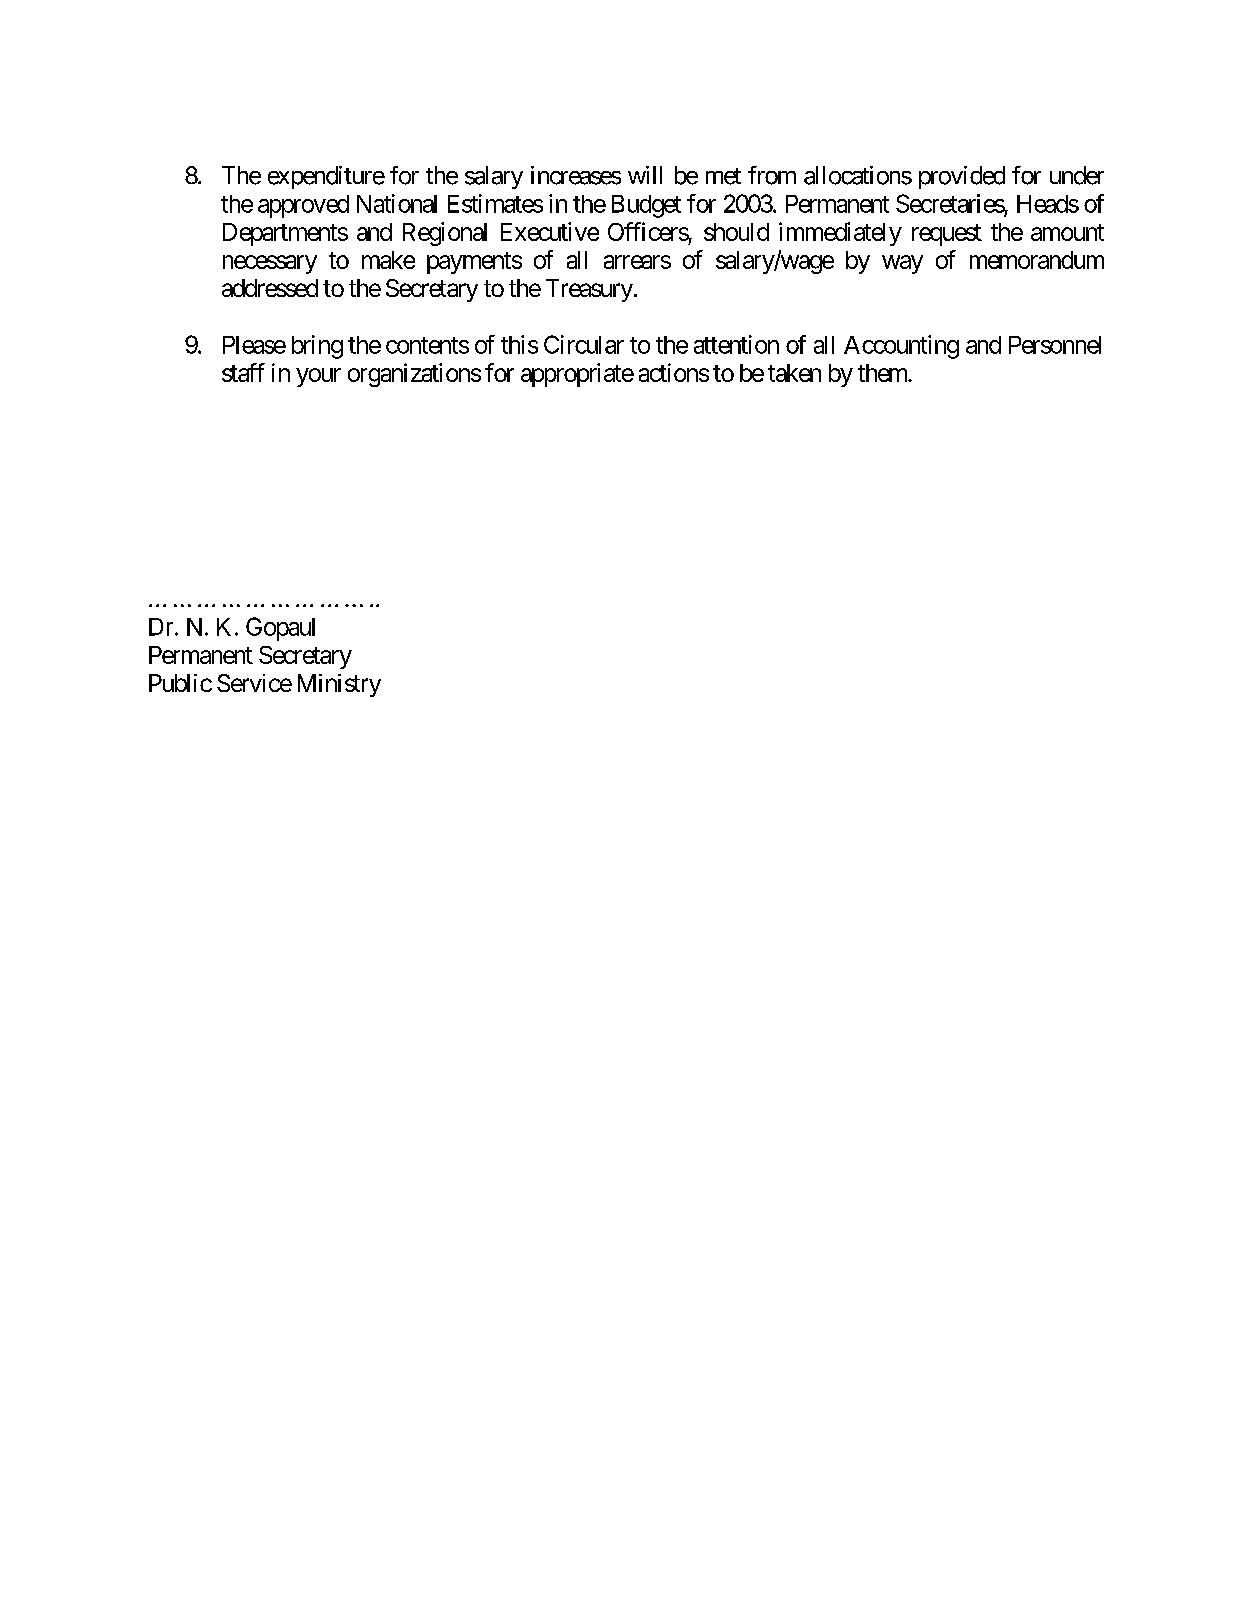 The height and width of the image is (1619, 1251). I want to click on your, so click(318, 377).
